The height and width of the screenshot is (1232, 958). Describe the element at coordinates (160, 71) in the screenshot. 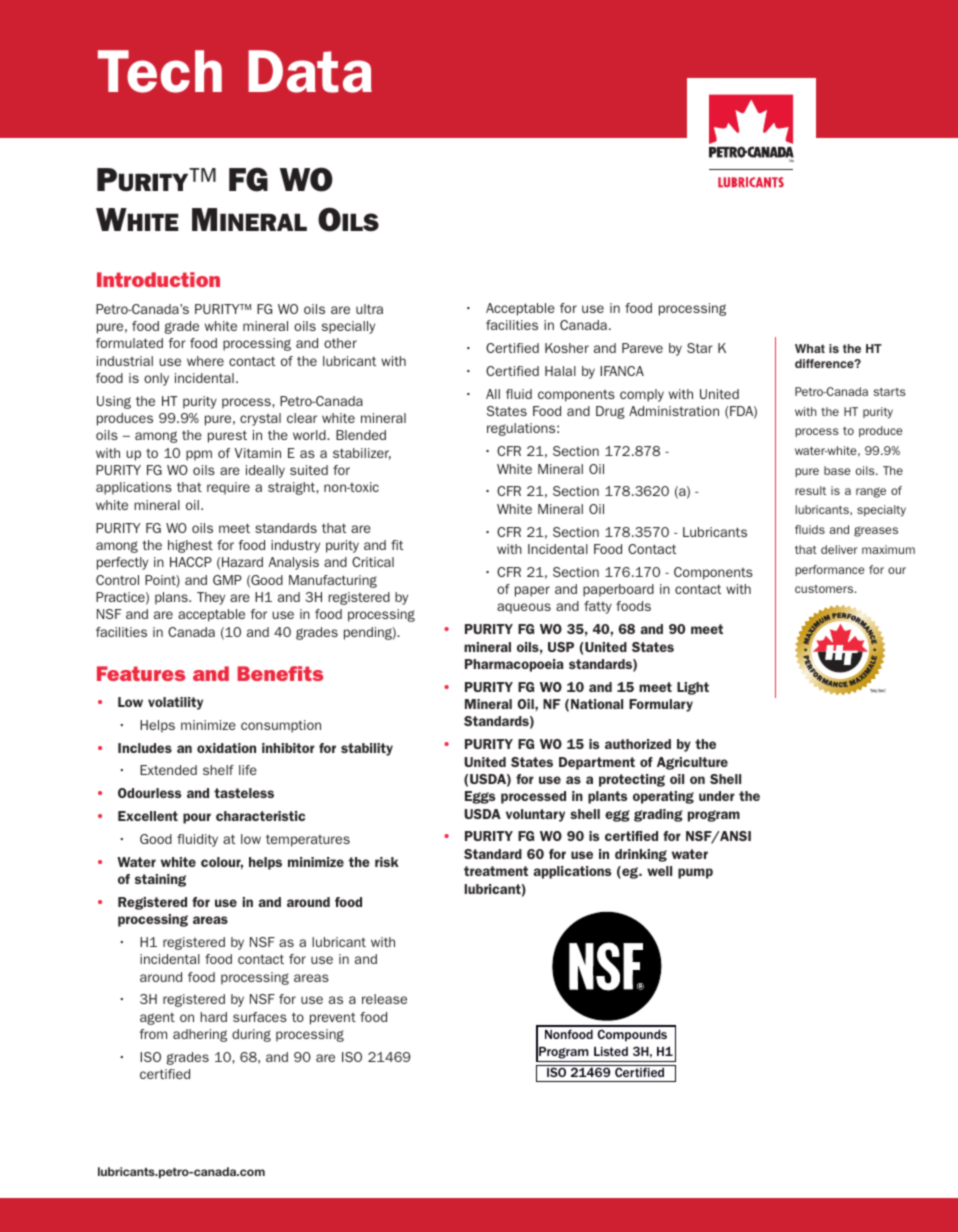

I see `Tech` at that location.
